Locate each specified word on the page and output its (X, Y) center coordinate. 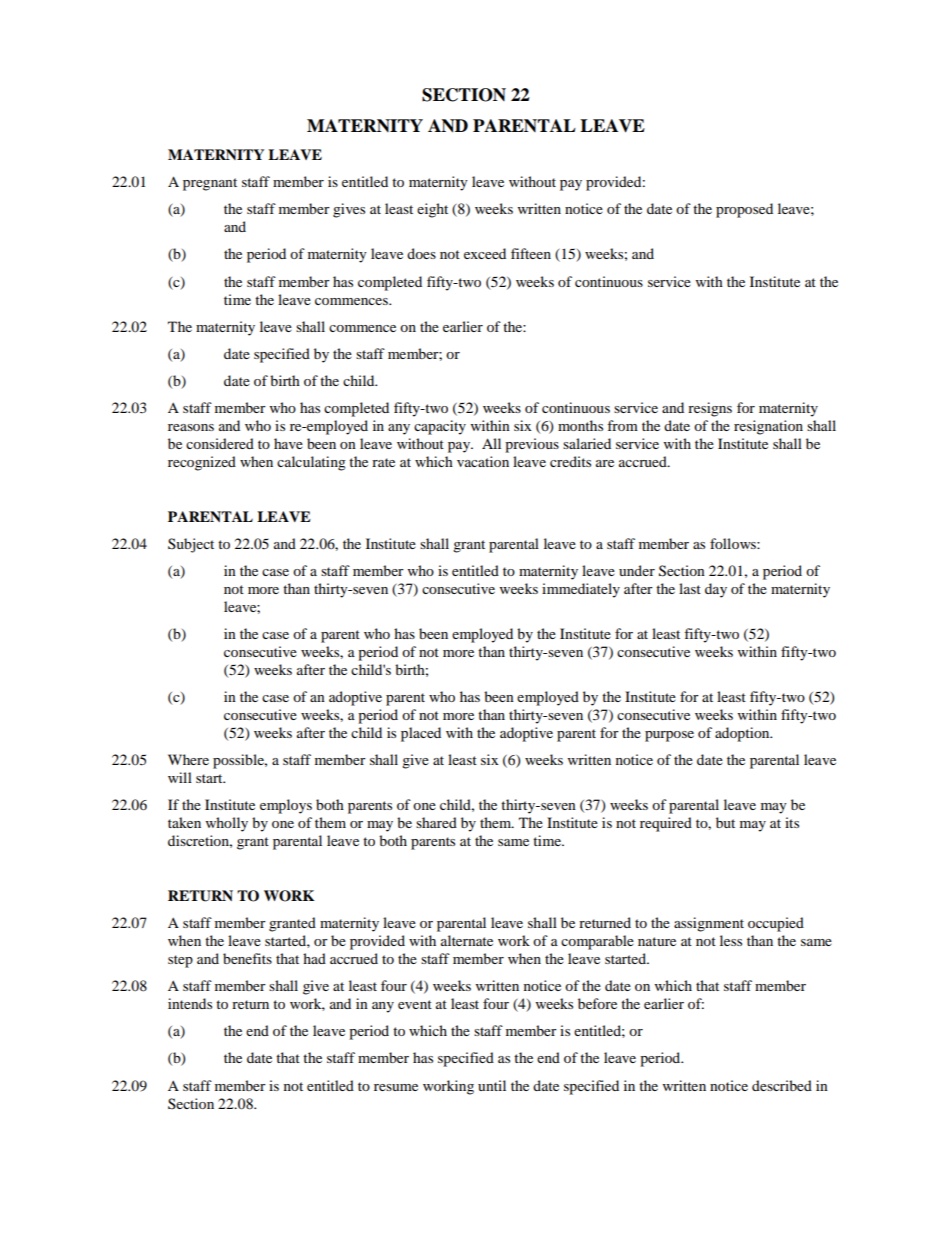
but (725, 822)
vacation (483, 461)
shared (436, 822)
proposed (744, 210)
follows (734, 543)
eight (432, 210)
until (492, 1085)
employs (286, 806)
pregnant (210, 184)
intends (190, 1003)
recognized (202, 463)
